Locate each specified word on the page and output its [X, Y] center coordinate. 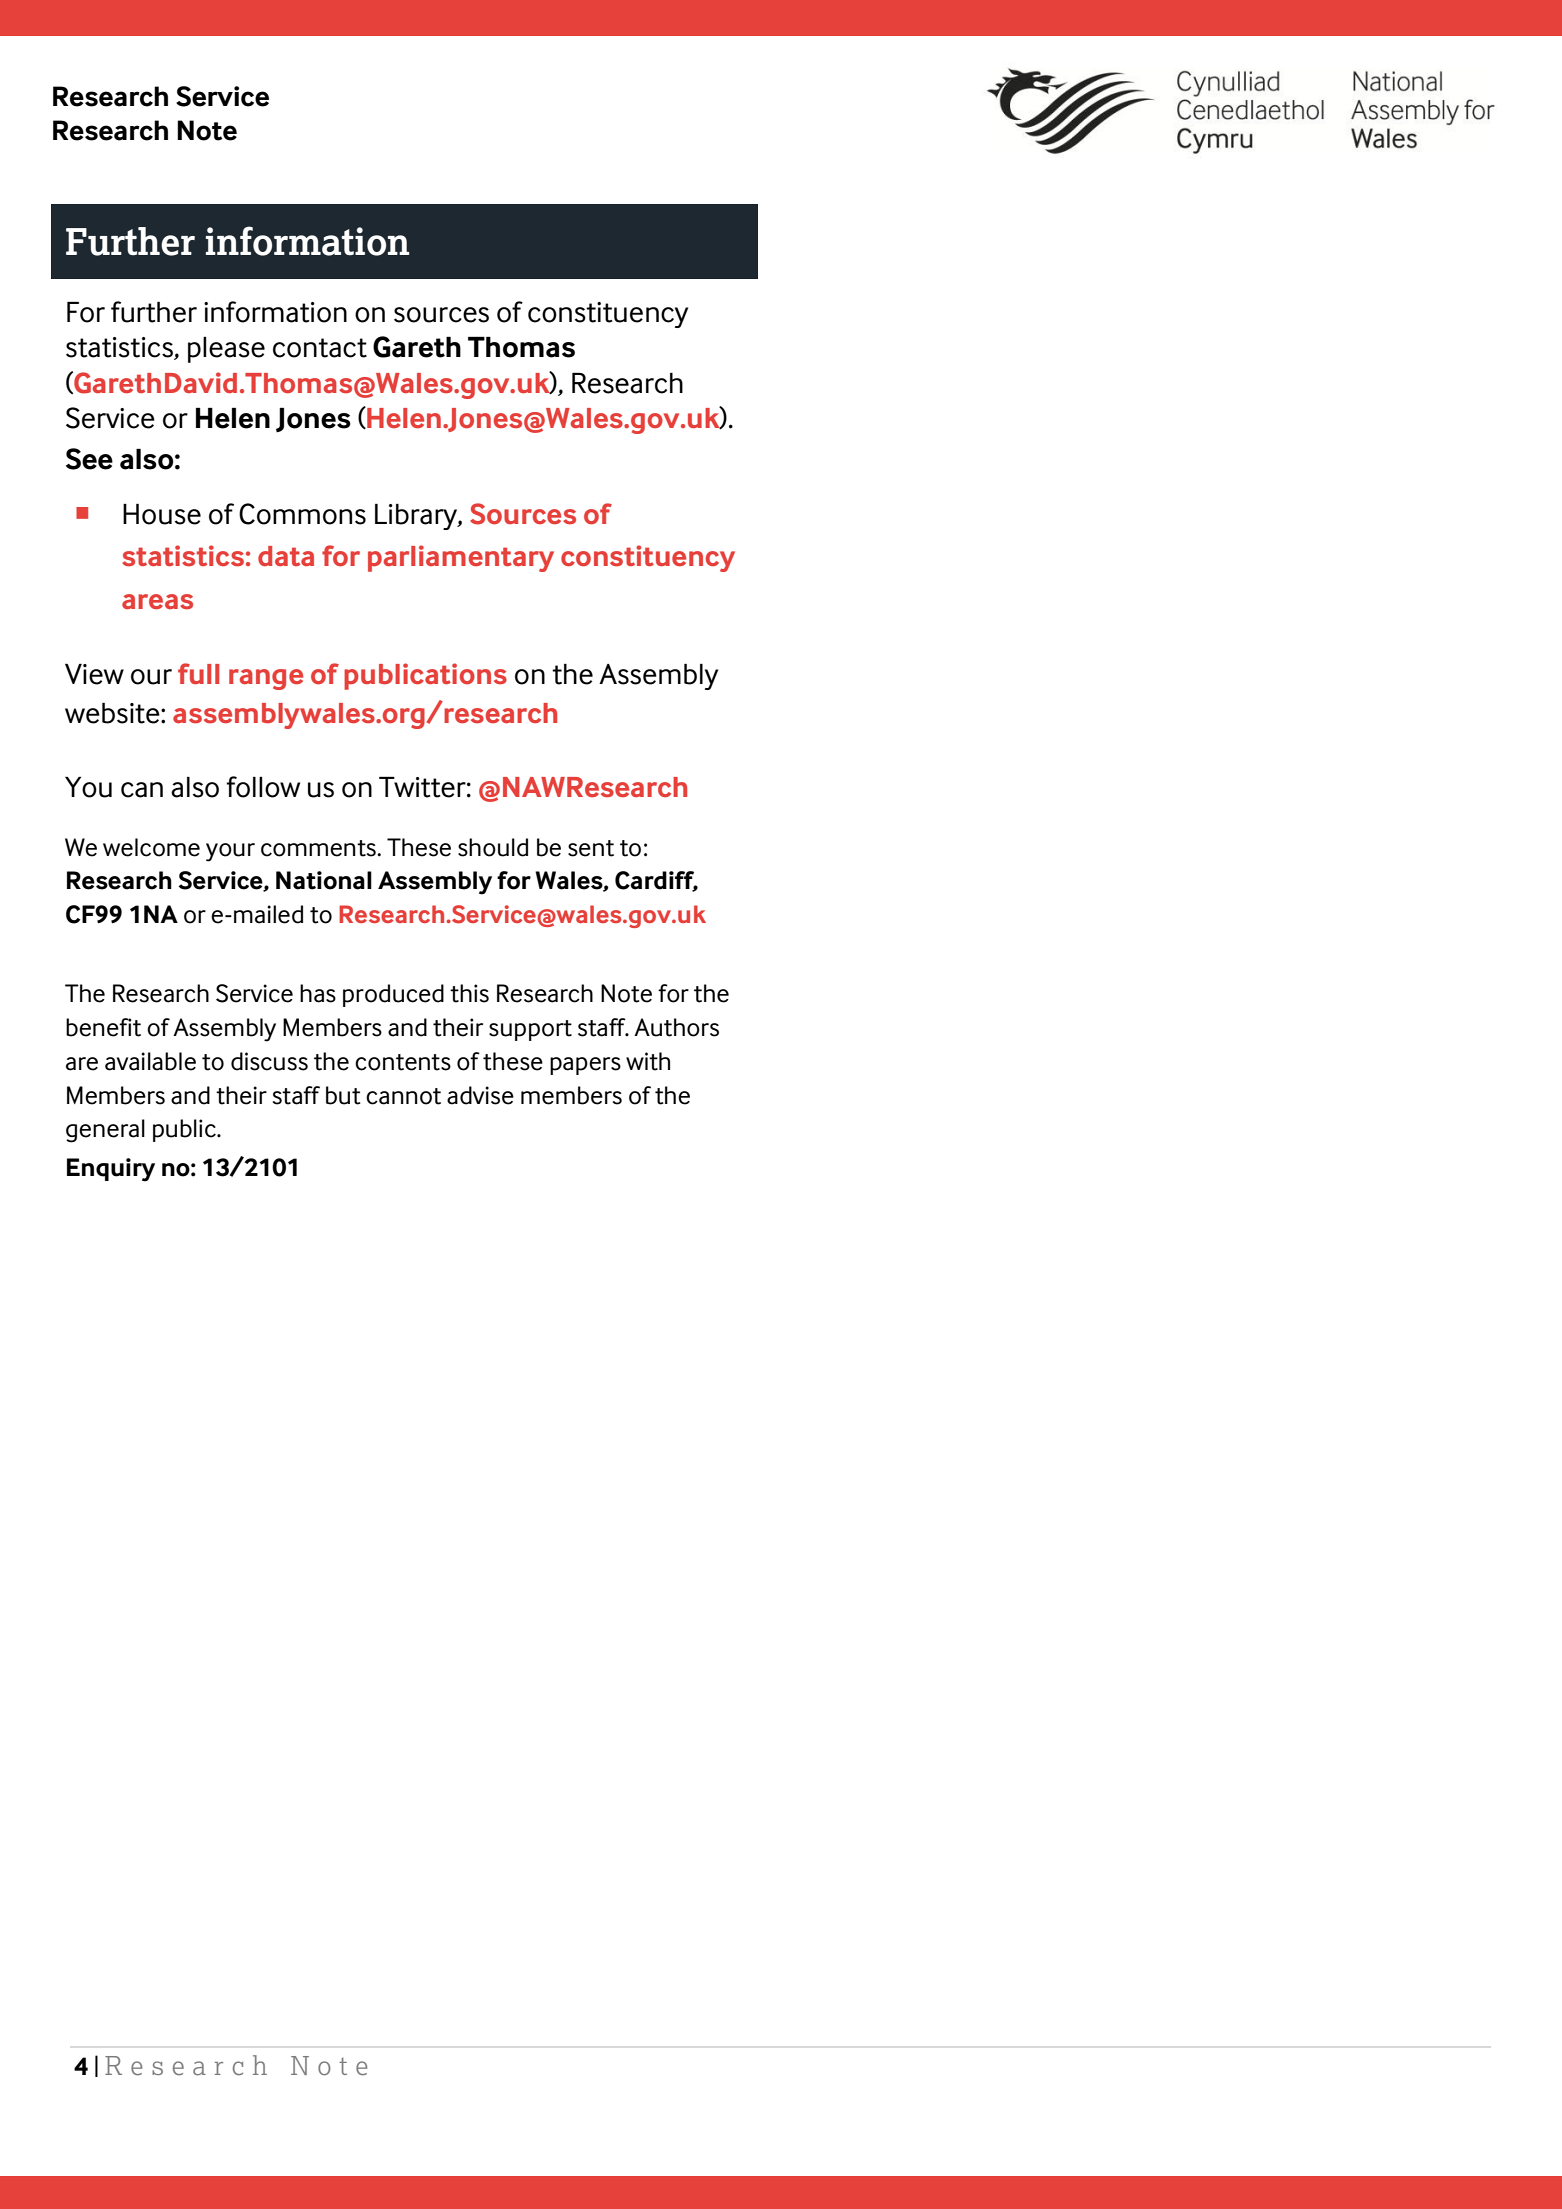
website [113, 713]
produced [393, 995]
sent [591, 848]
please [226, 350]
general [105, 1131]
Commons [302, 514]
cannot [403, 1096]
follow [263, 787]
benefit [103, 1027]
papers [585, 1066]
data [286, 556]
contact [320, 348]
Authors [676, 1027]
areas [157, 601]
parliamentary [461, 558]
